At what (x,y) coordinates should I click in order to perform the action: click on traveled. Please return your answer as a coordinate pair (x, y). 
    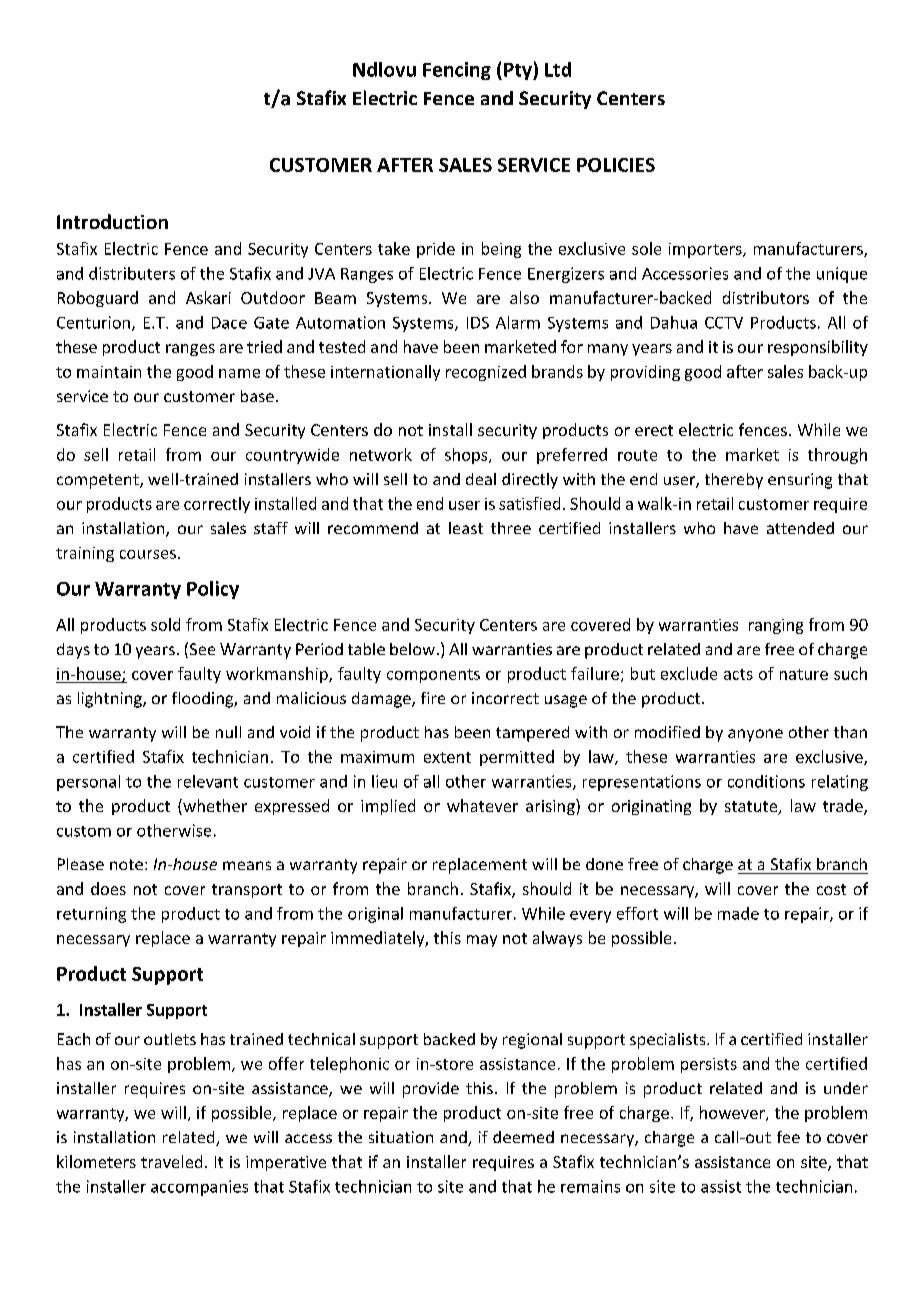
    Looking at the image, I should click on (171, 1161).
